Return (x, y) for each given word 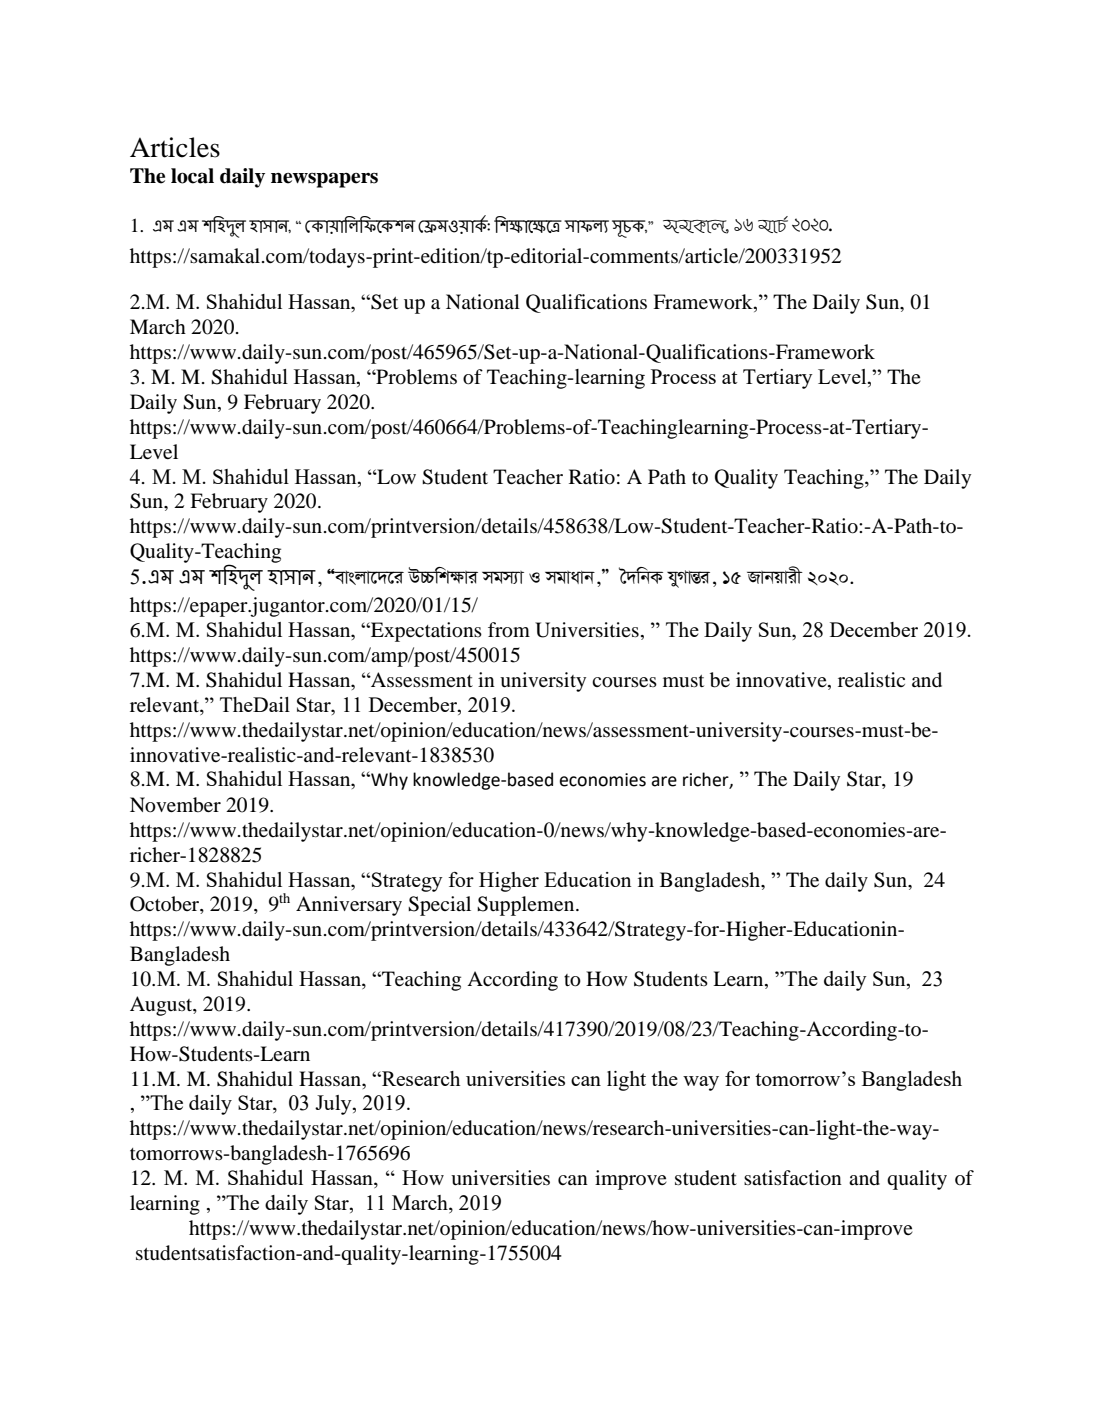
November (175, 805)
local (192, 176)
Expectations (425, 632)
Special (439, 906)
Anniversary (349, 906)
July (334, 1105)
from (509, 630)
